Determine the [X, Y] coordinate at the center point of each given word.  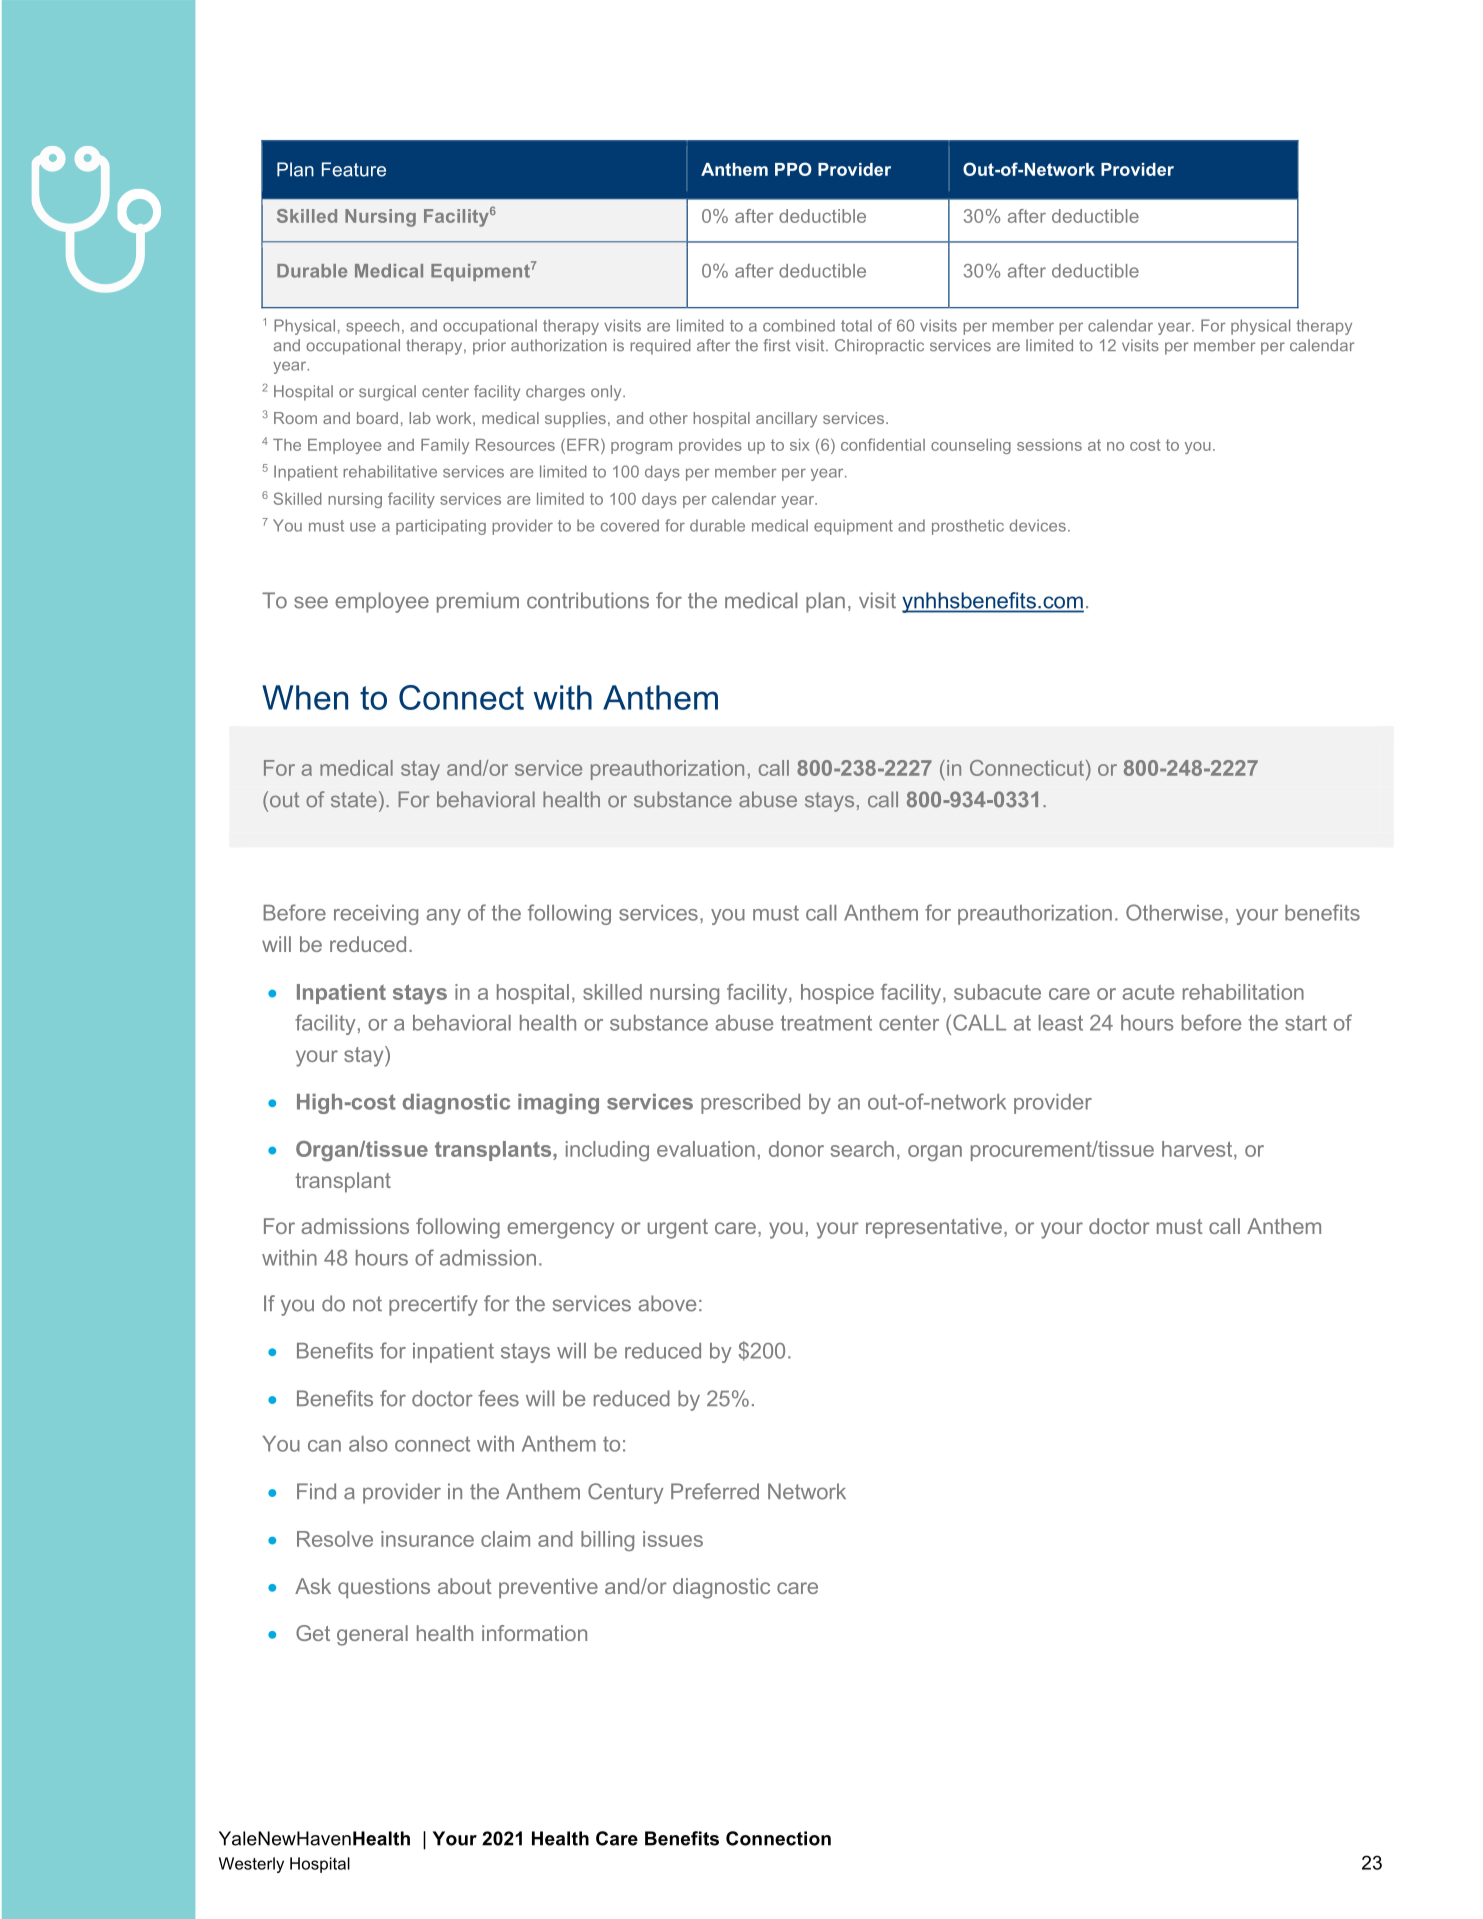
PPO [793, 169]
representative [934, 1228]
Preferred [715, 1491]
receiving [376, 915]
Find [316, 1491]
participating [441, 527]
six [800, 445]
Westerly [251, 1865]
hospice [837, 994]
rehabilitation [1243, 992]
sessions [1049, 445]
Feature [354, 169]
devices [1037, 525]
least [1061, 1023]
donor [796, 1149]
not [367, 1304]
